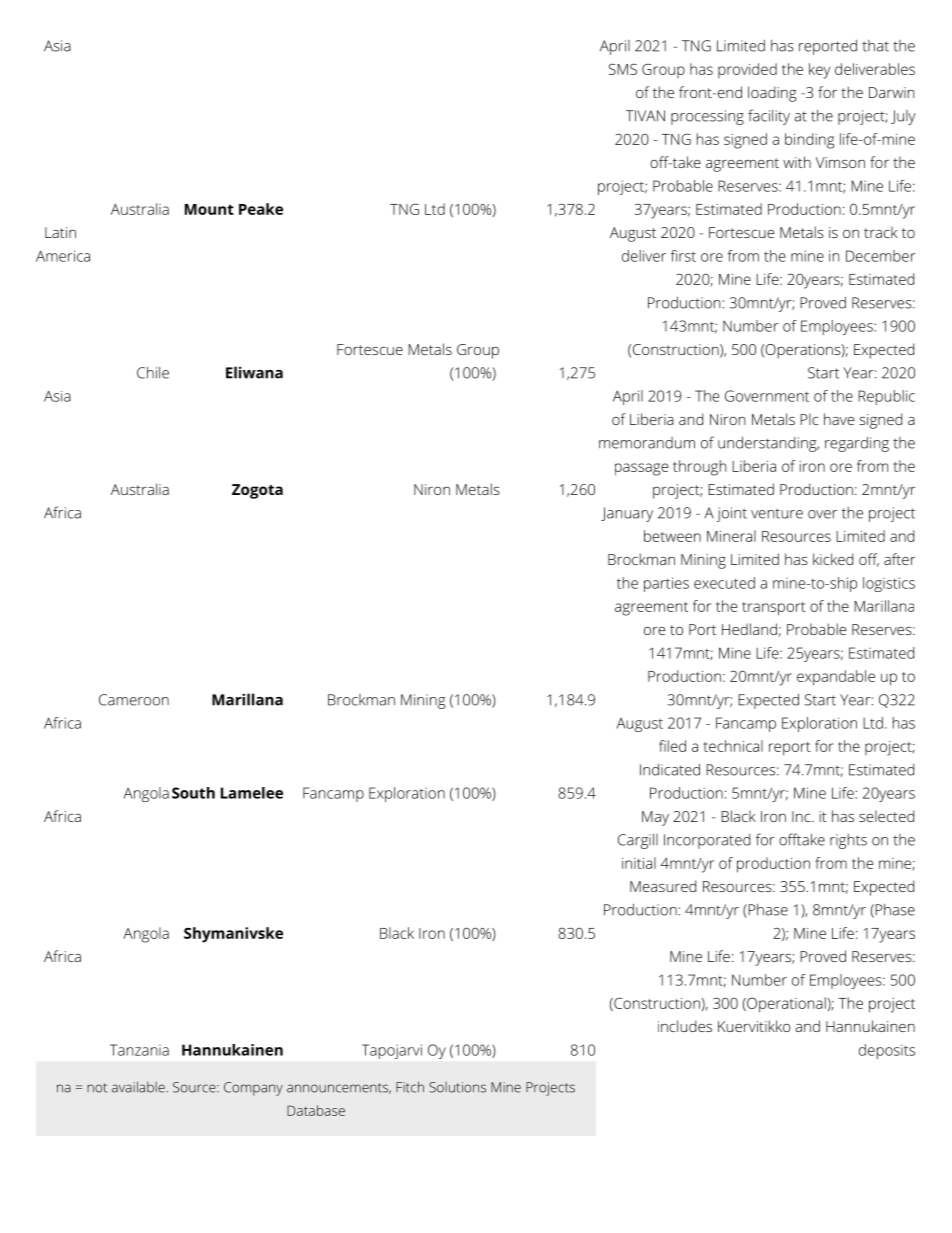 The height and width of the screenshot is (1233, 952). I want to click on kicked, so click(833, 559).
